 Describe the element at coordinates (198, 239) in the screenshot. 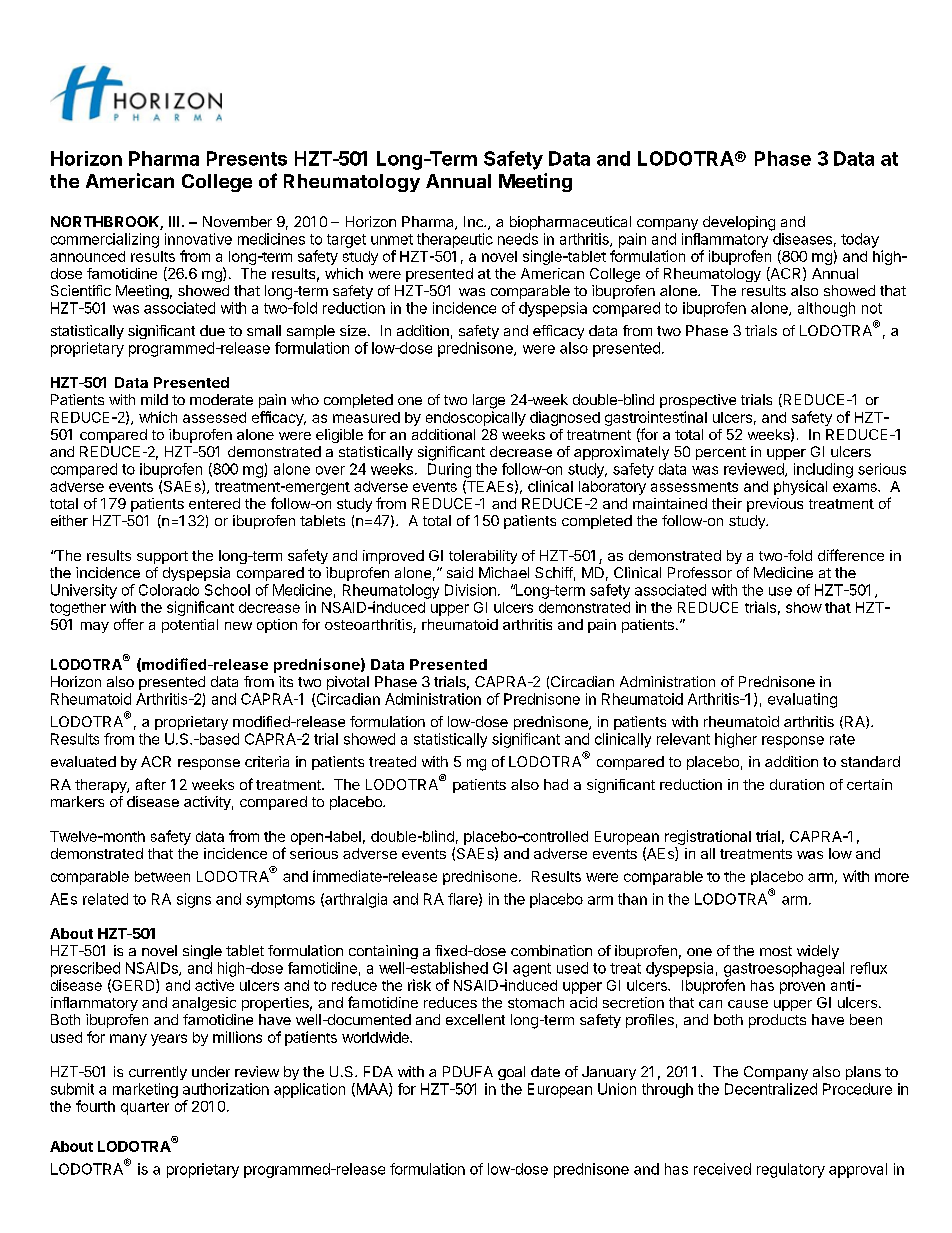

I see `innovative` at that location.
